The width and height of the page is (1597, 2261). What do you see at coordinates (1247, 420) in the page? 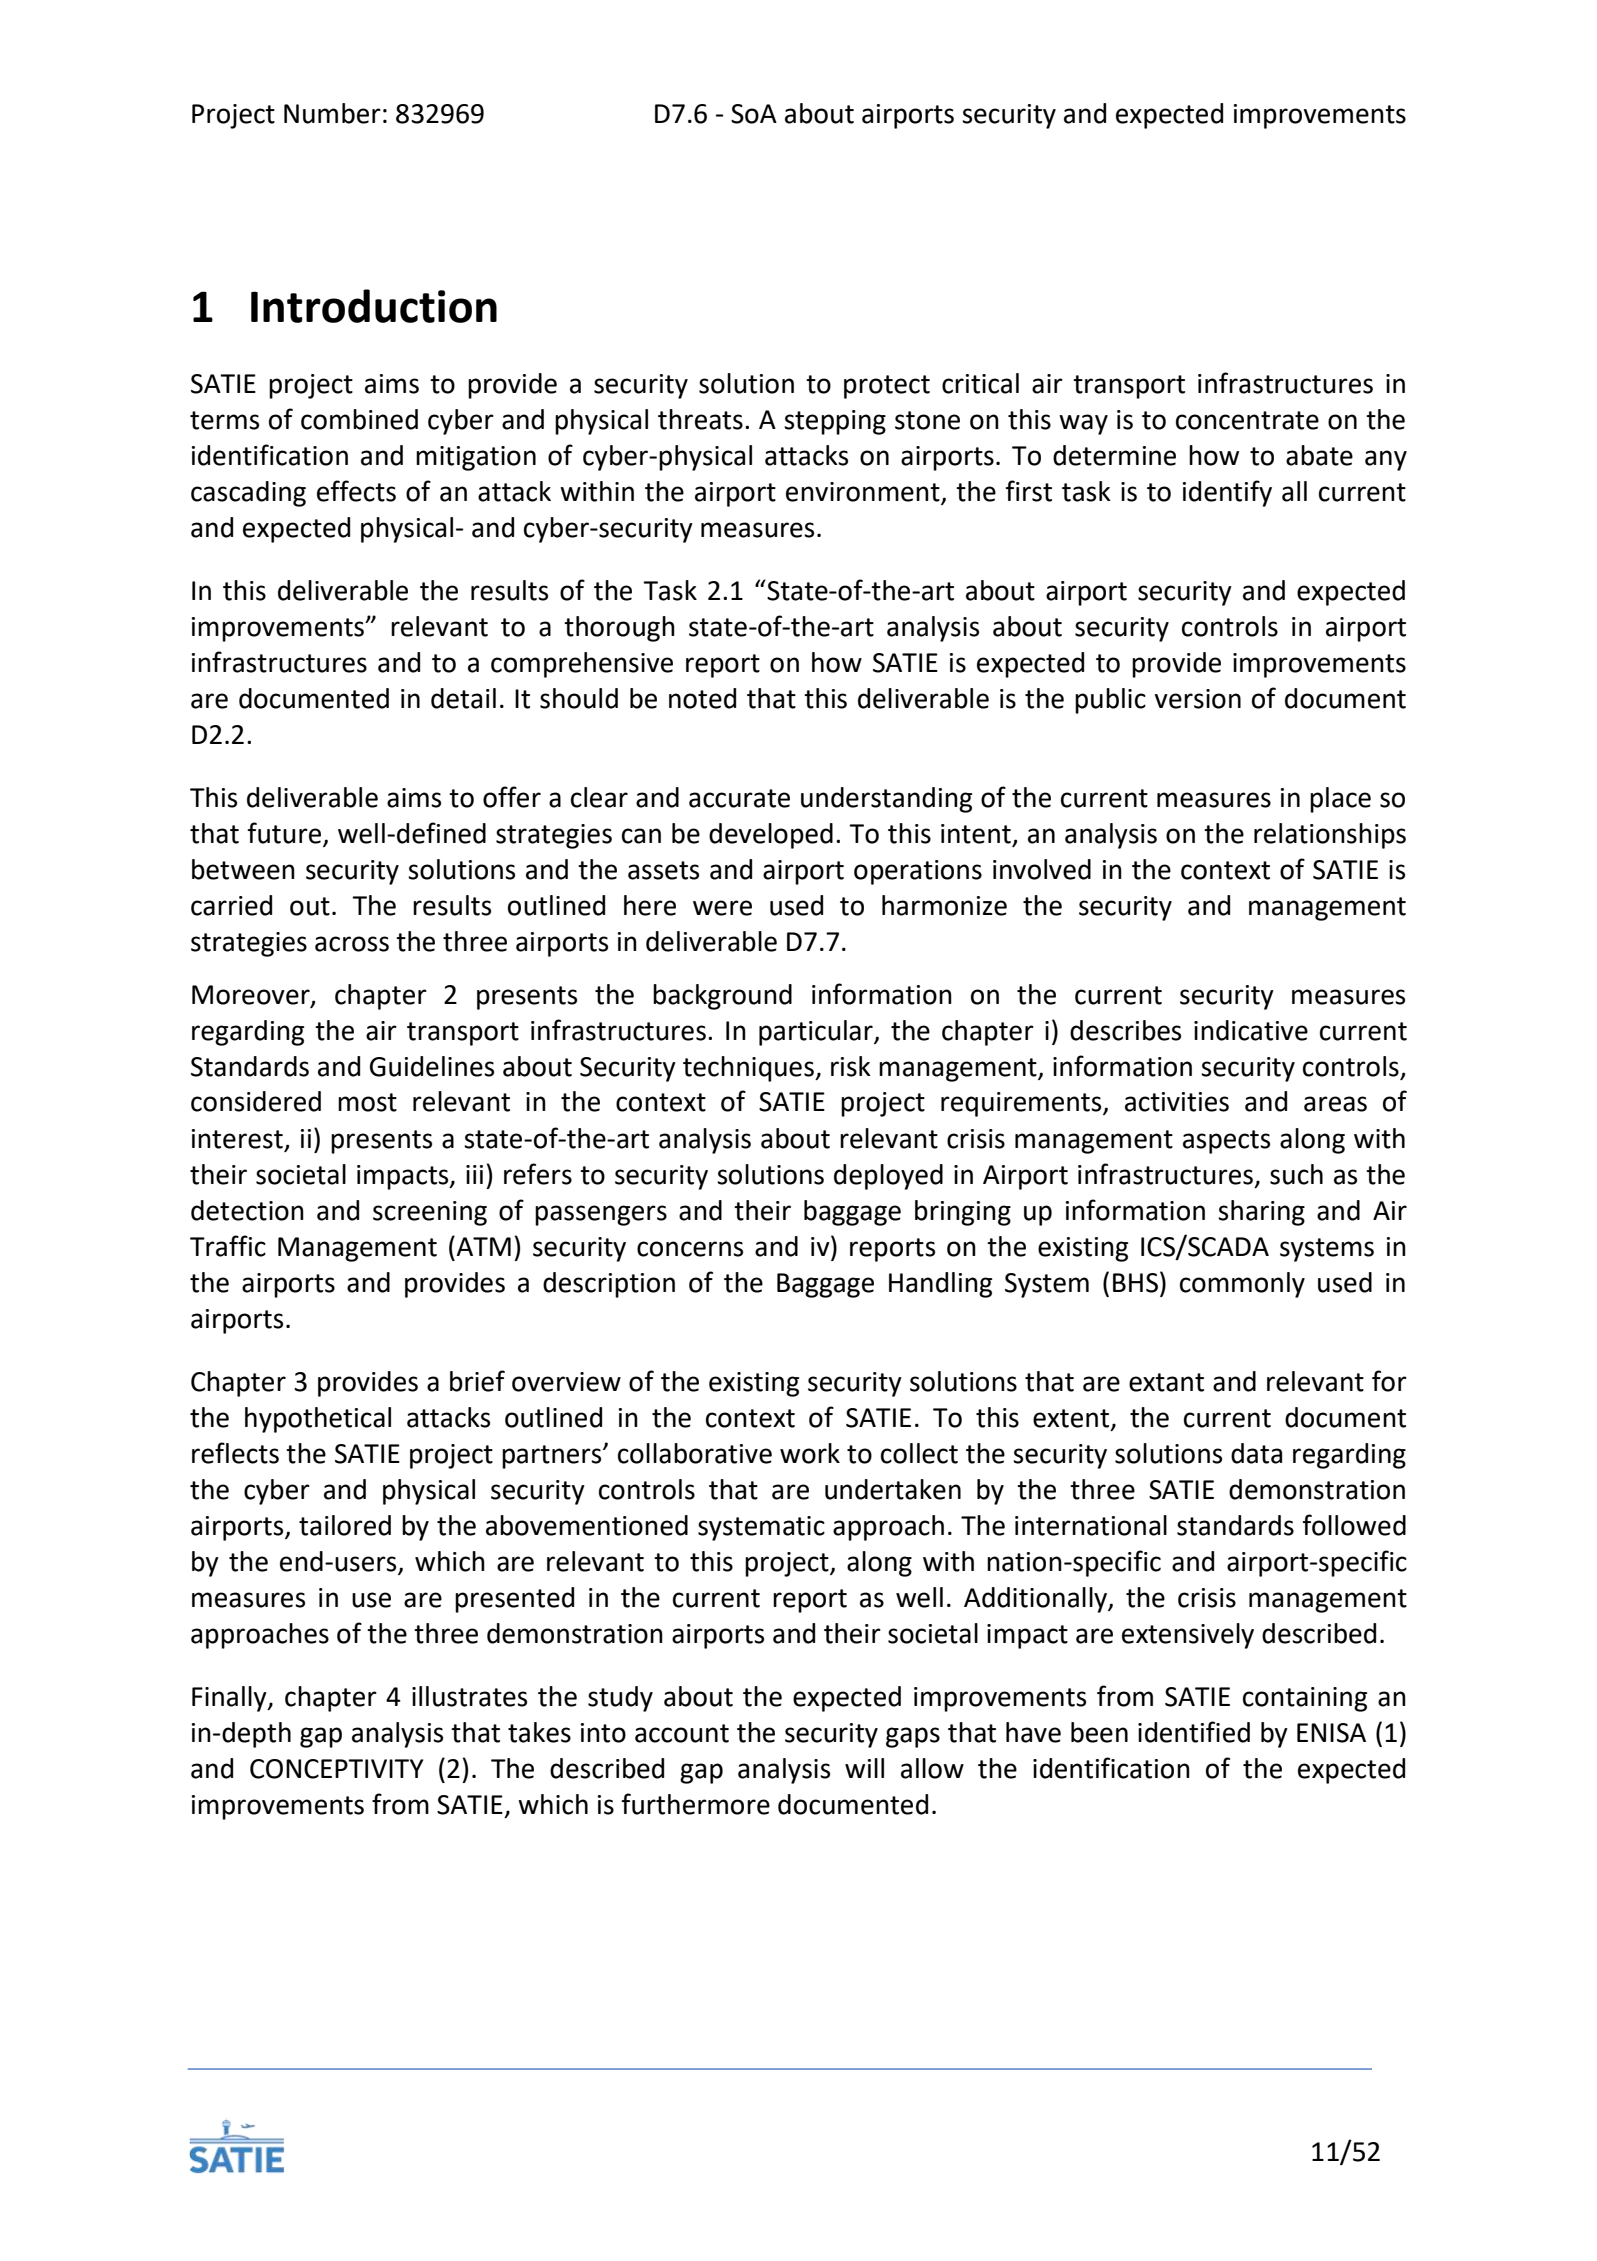
I see `concentrate` at bounding box center [1247, 420].
